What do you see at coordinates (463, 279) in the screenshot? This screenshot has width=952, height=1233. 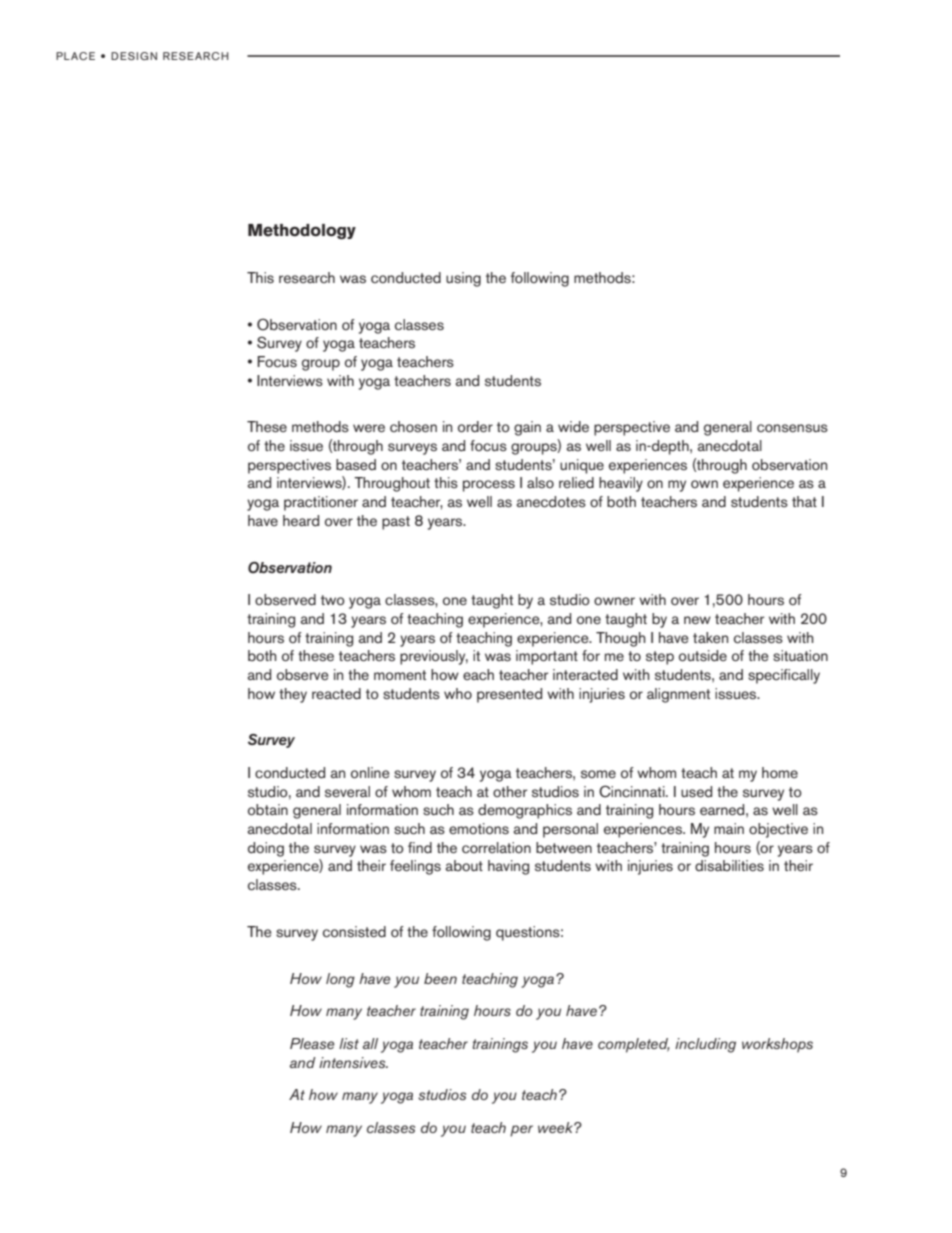 I see `using` at bounding box center [463, 279].
